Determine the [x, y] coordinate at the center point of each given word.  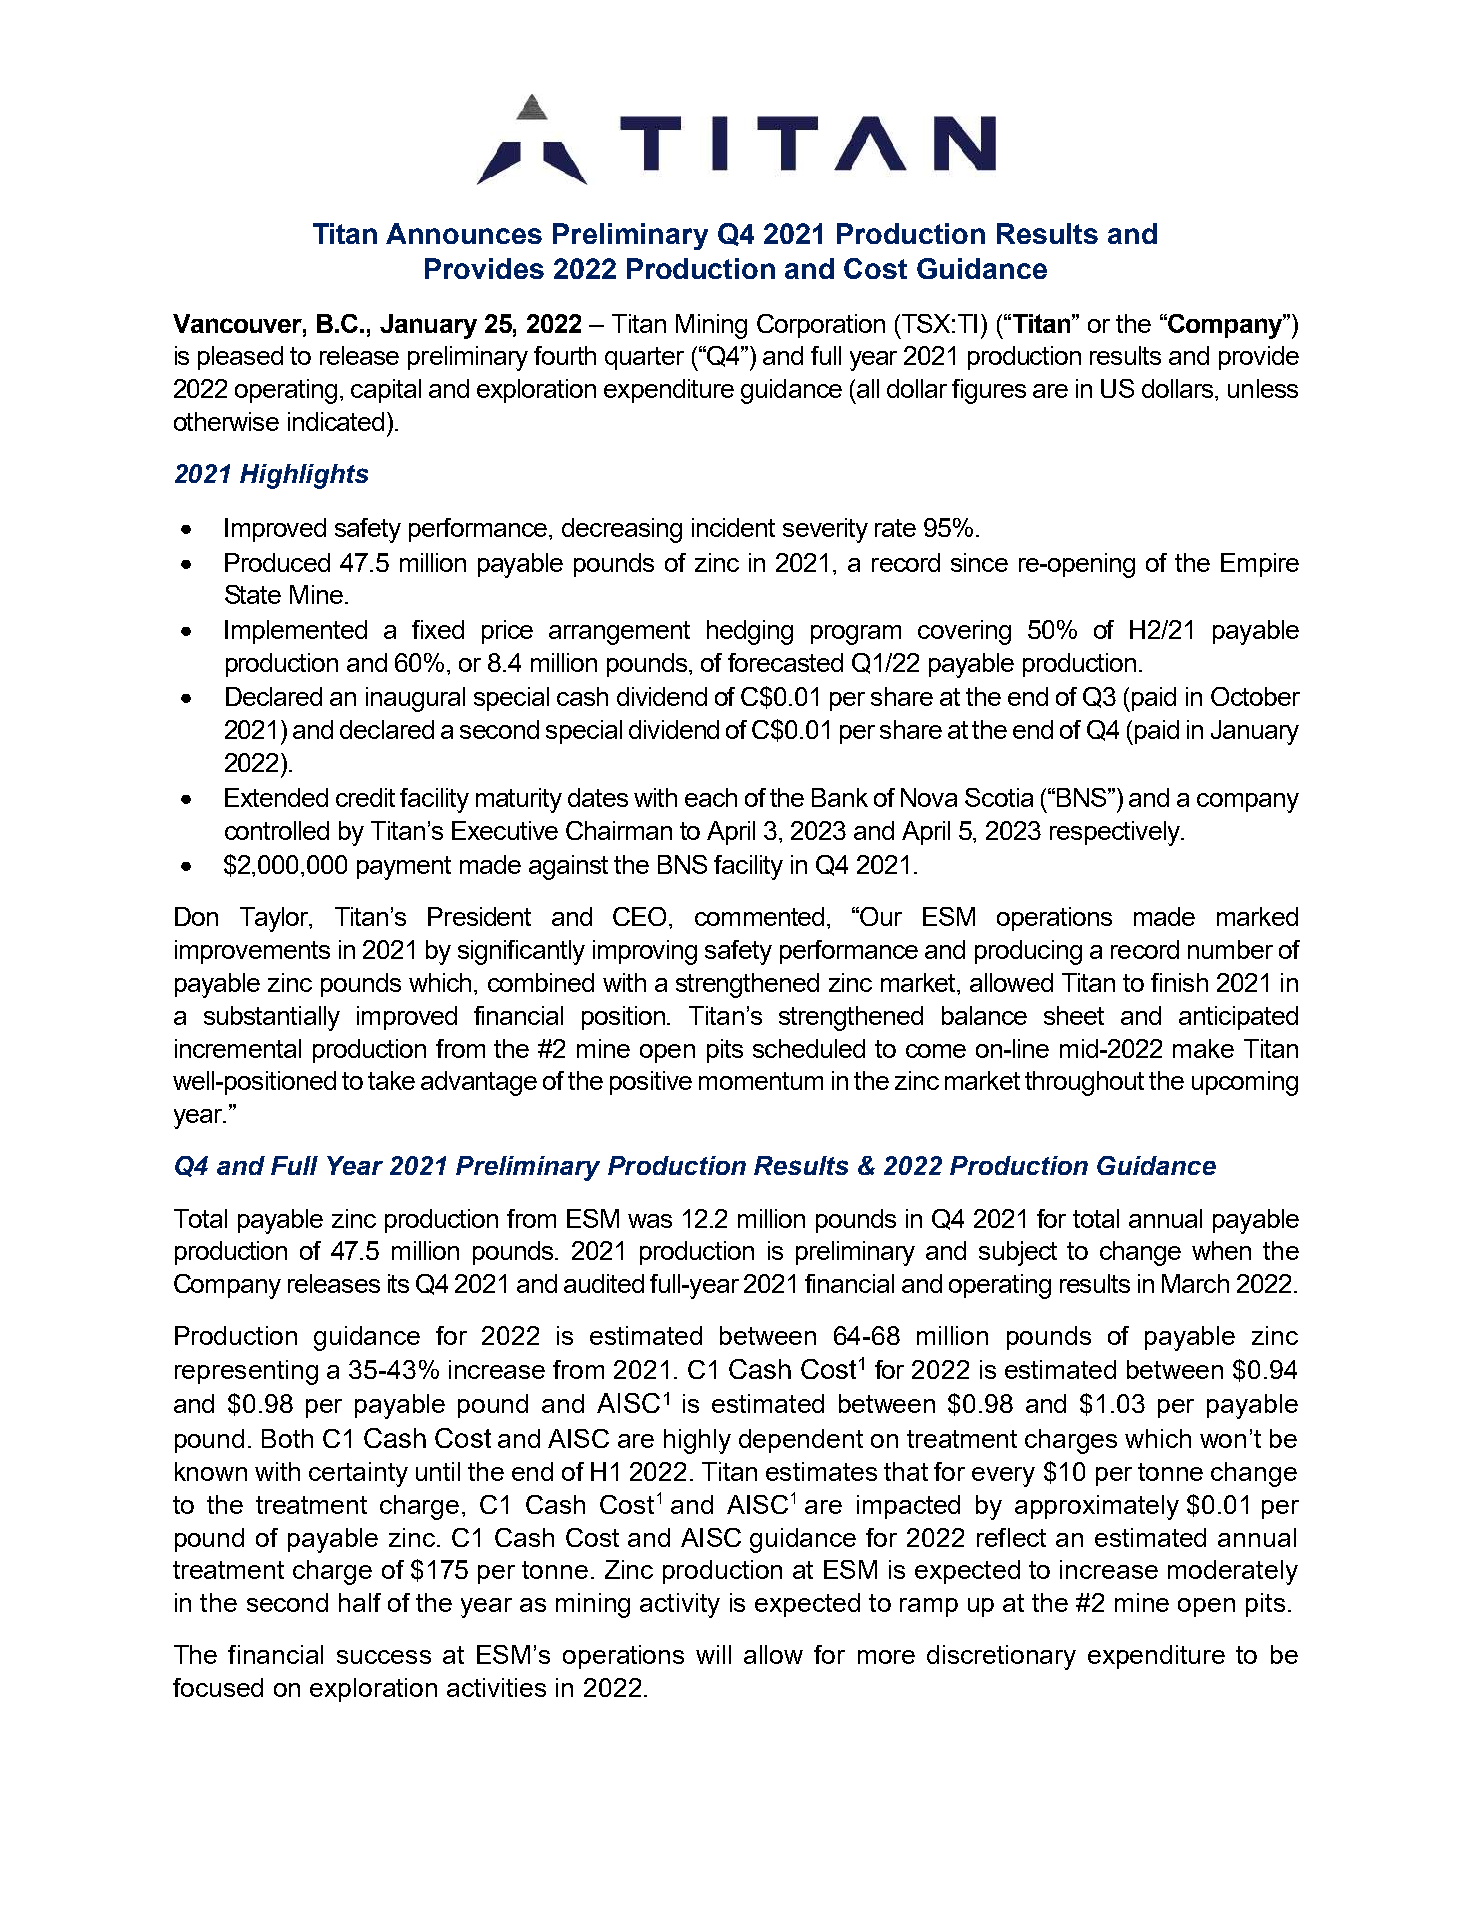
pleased [240, 358]
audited [604, 1283]
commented [759, 916]
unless [1263, 388]
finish [1179, 982]
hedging [750, 632]
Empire [1260, 565]
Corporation [821, 326]
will [713, 1654]
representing [246, 1372]
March [1195, 1283]
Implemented [296, 632]
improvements [252, 952]
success [384, 1657]
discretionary [1001, 1657]
